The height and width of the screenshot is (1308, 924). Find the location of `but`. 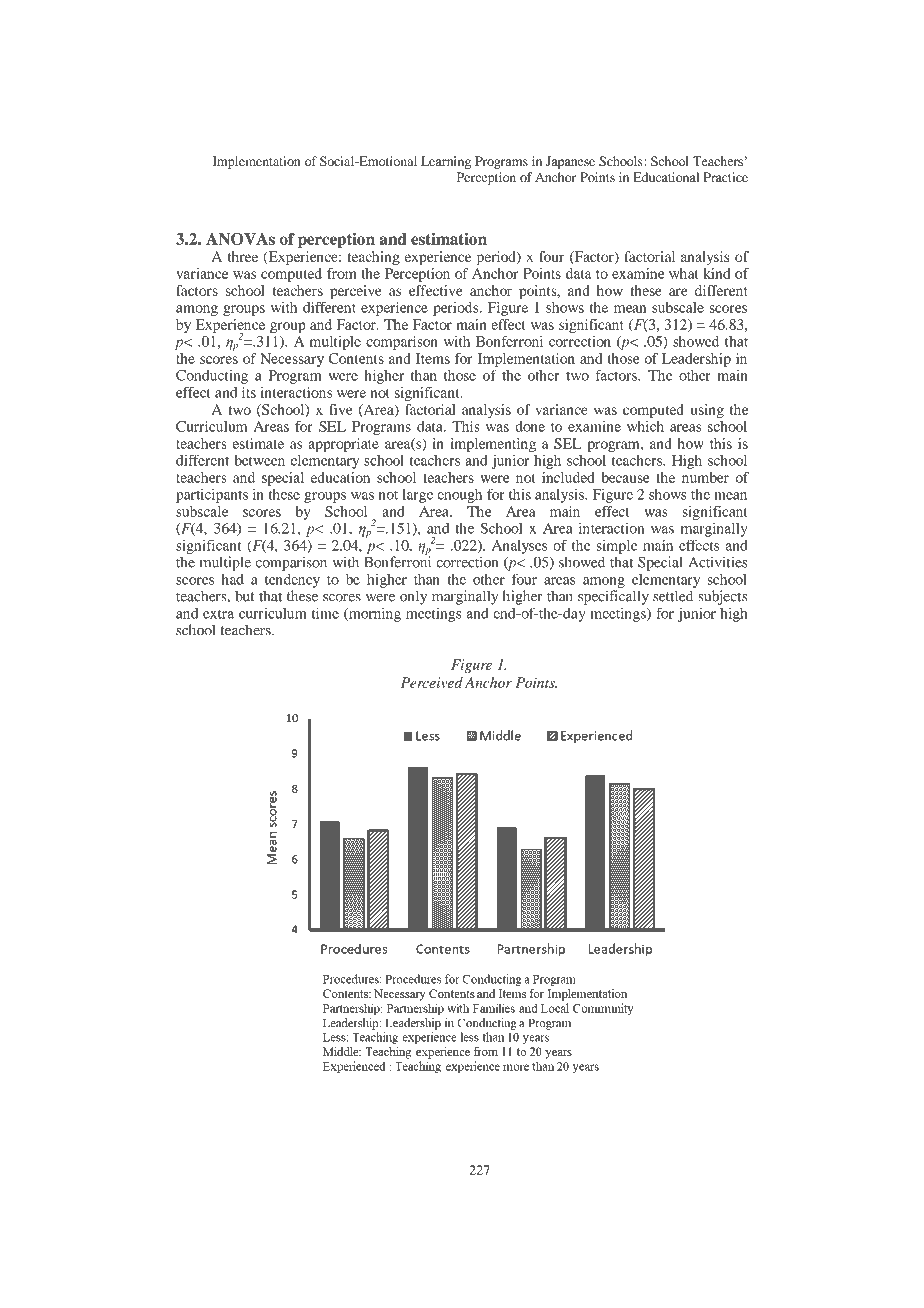

but is located at coordinates (245, 596).
